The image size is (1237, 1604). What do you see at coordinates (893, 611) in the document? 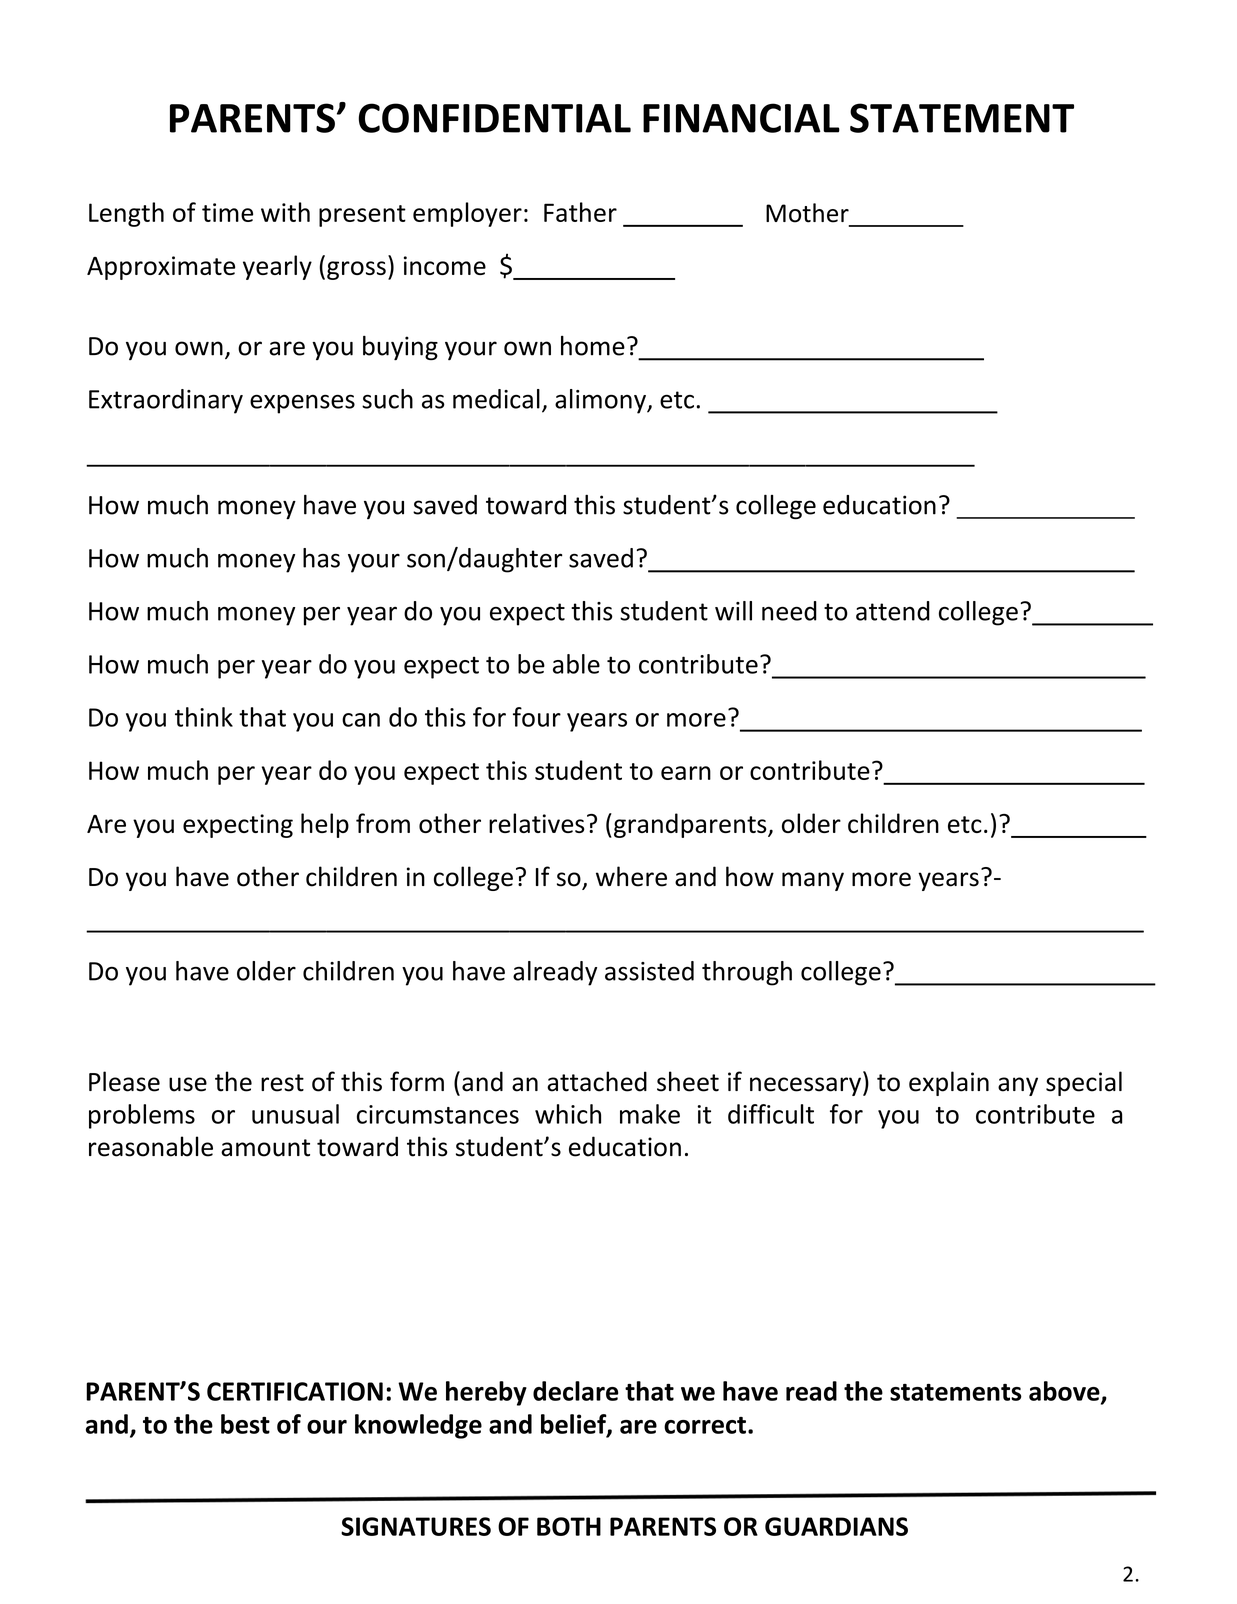
I see `attend` at bounding box center [893, 611].
